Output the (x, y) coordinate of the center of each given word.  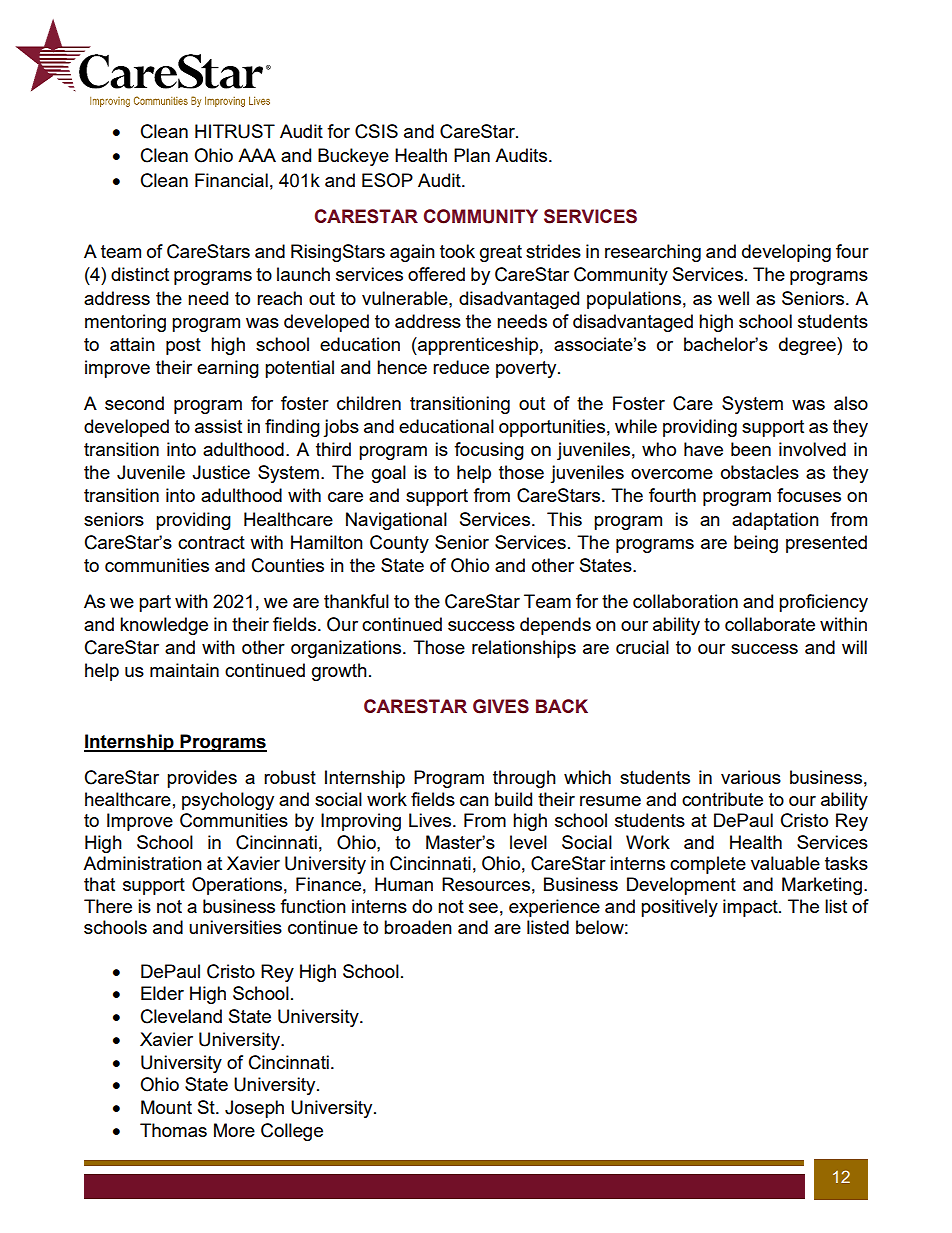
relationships (524, 649)
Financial (231, 180)
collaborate (770, 624)
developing (786, 253)
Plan (472, 155)
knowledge (164, 626)
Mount (166, 1107)
